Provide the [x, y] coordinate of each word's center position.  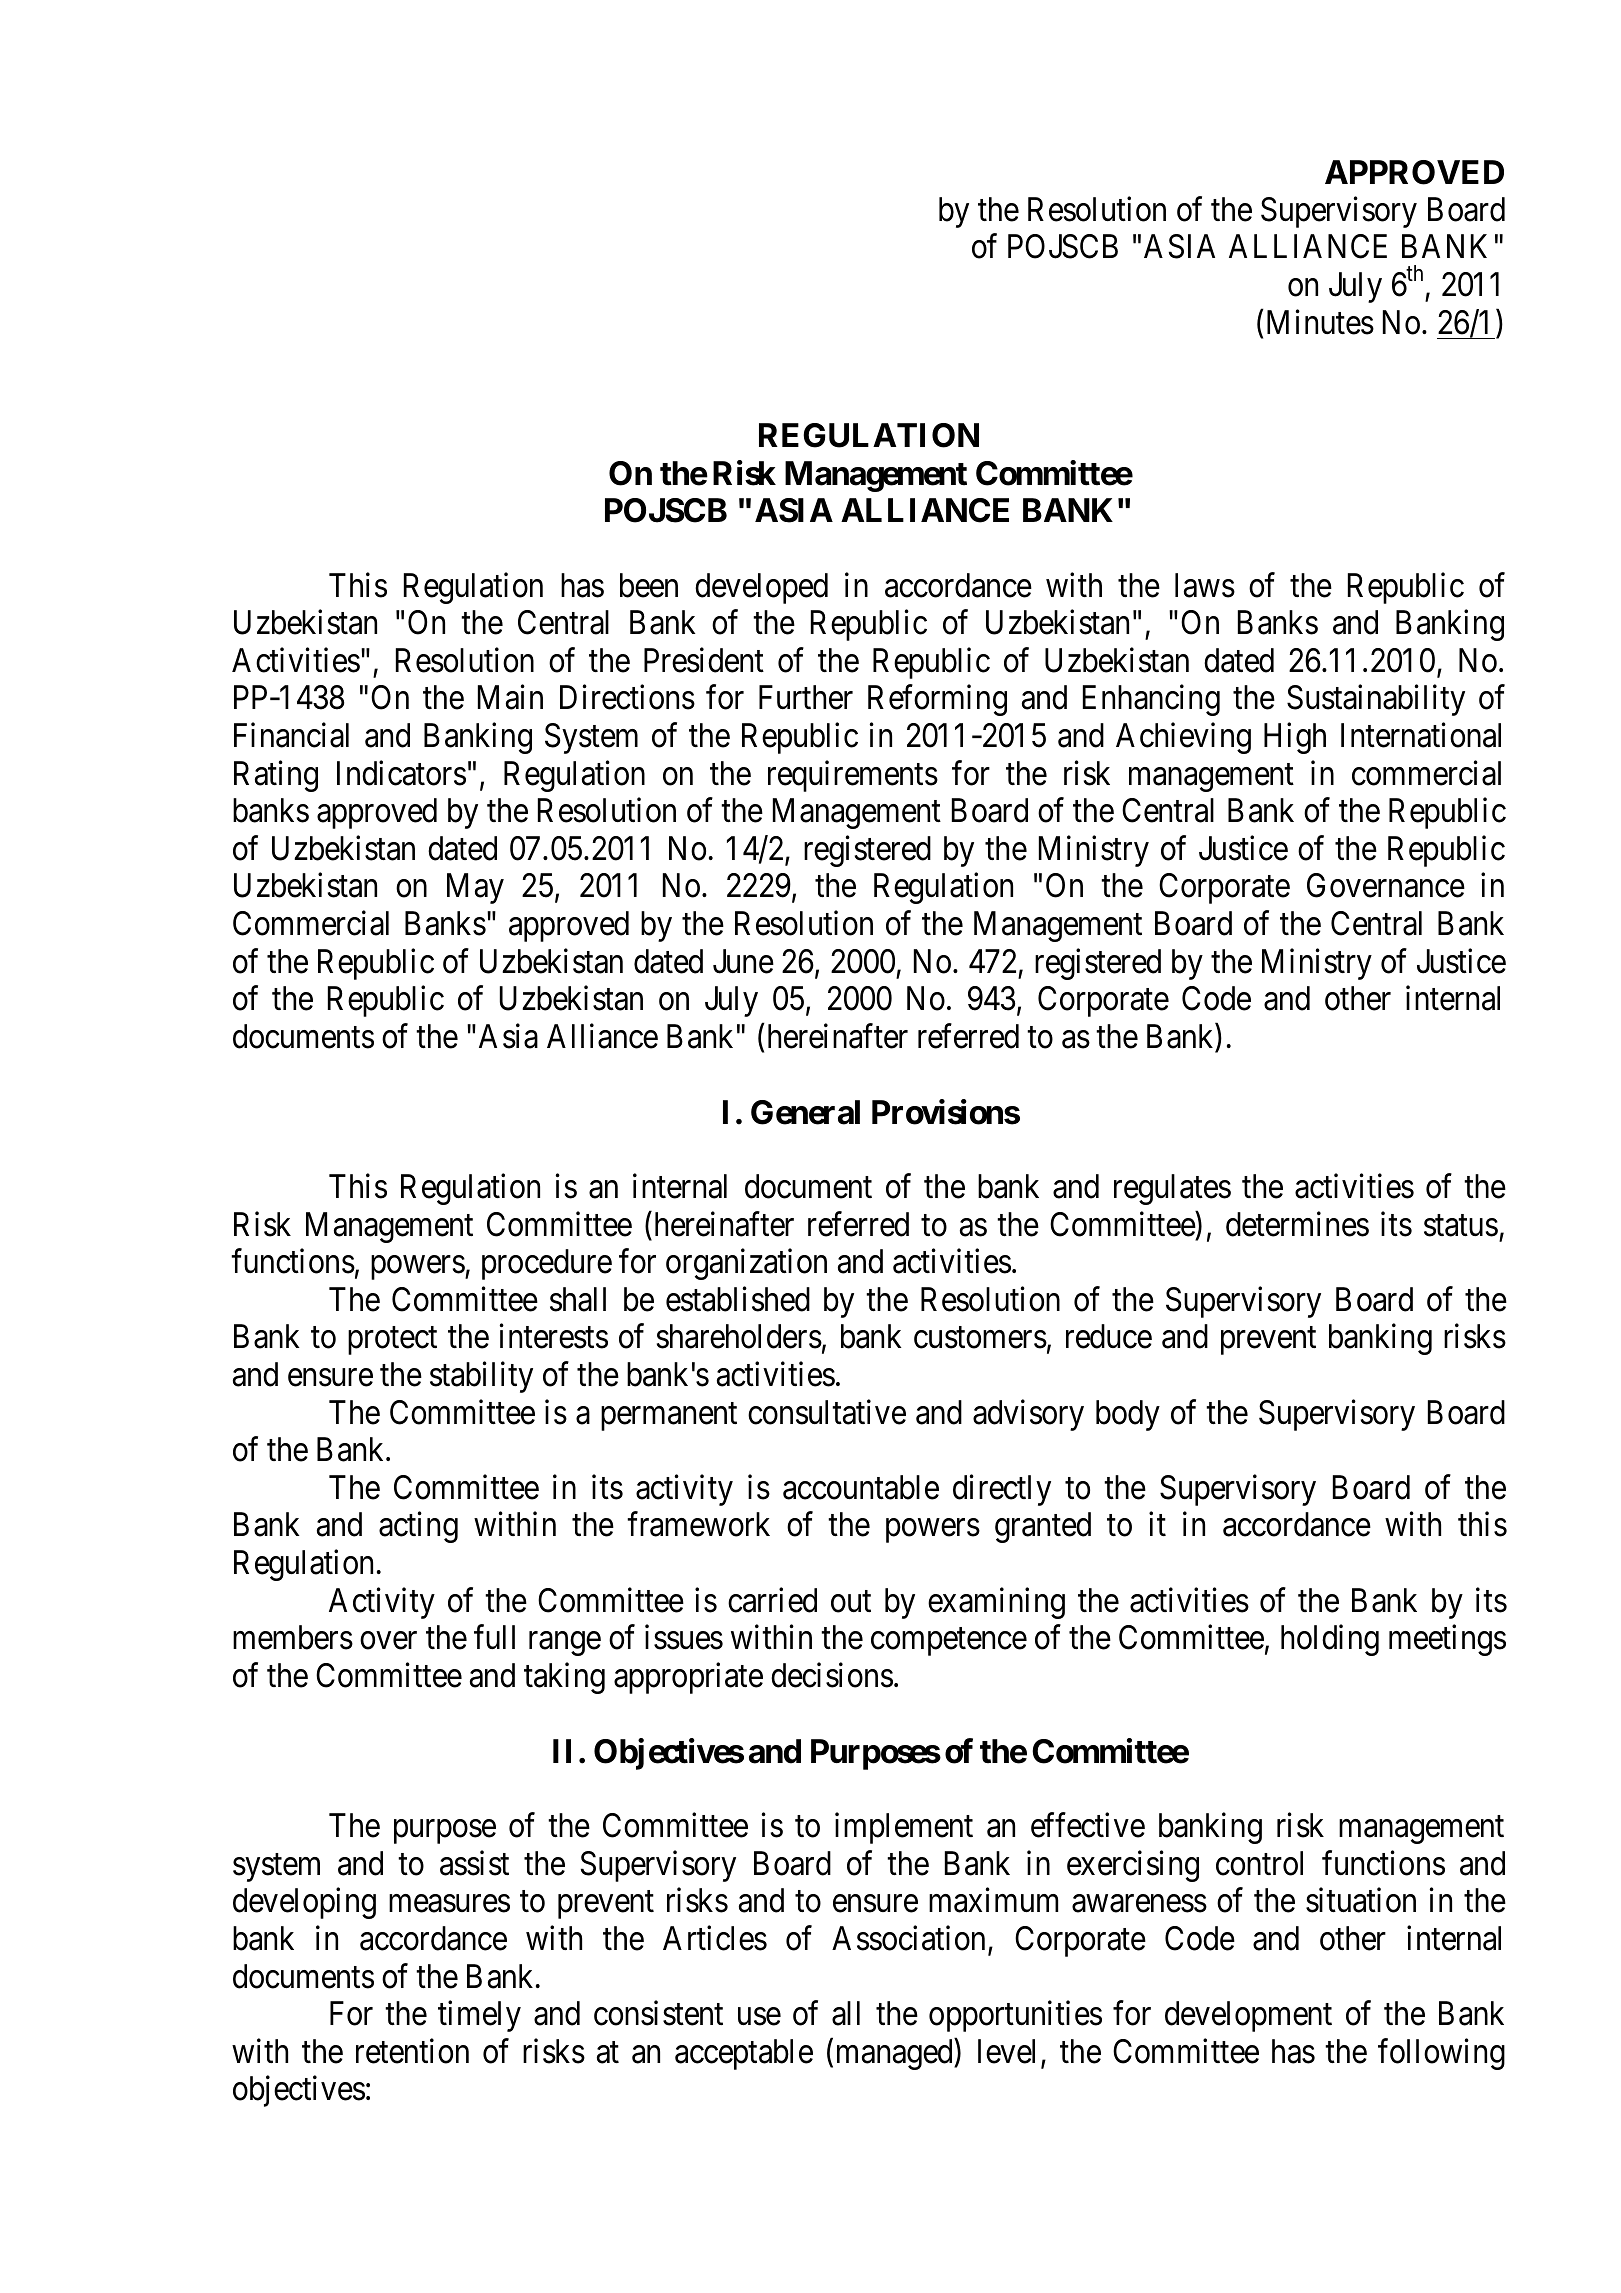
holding [1330, 1640]
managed [896, 2054]
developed [761, 588]
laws [1205, 585]
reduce [1109, 1336]
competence [949, 1642]
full [494, 1637]
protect [392, 1341]
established [738, 1299]
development [1248, 2016]
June [743, 961]
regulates [1172, 1189]
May [475, 889]
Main [510, 697]
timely [479, 2016]
